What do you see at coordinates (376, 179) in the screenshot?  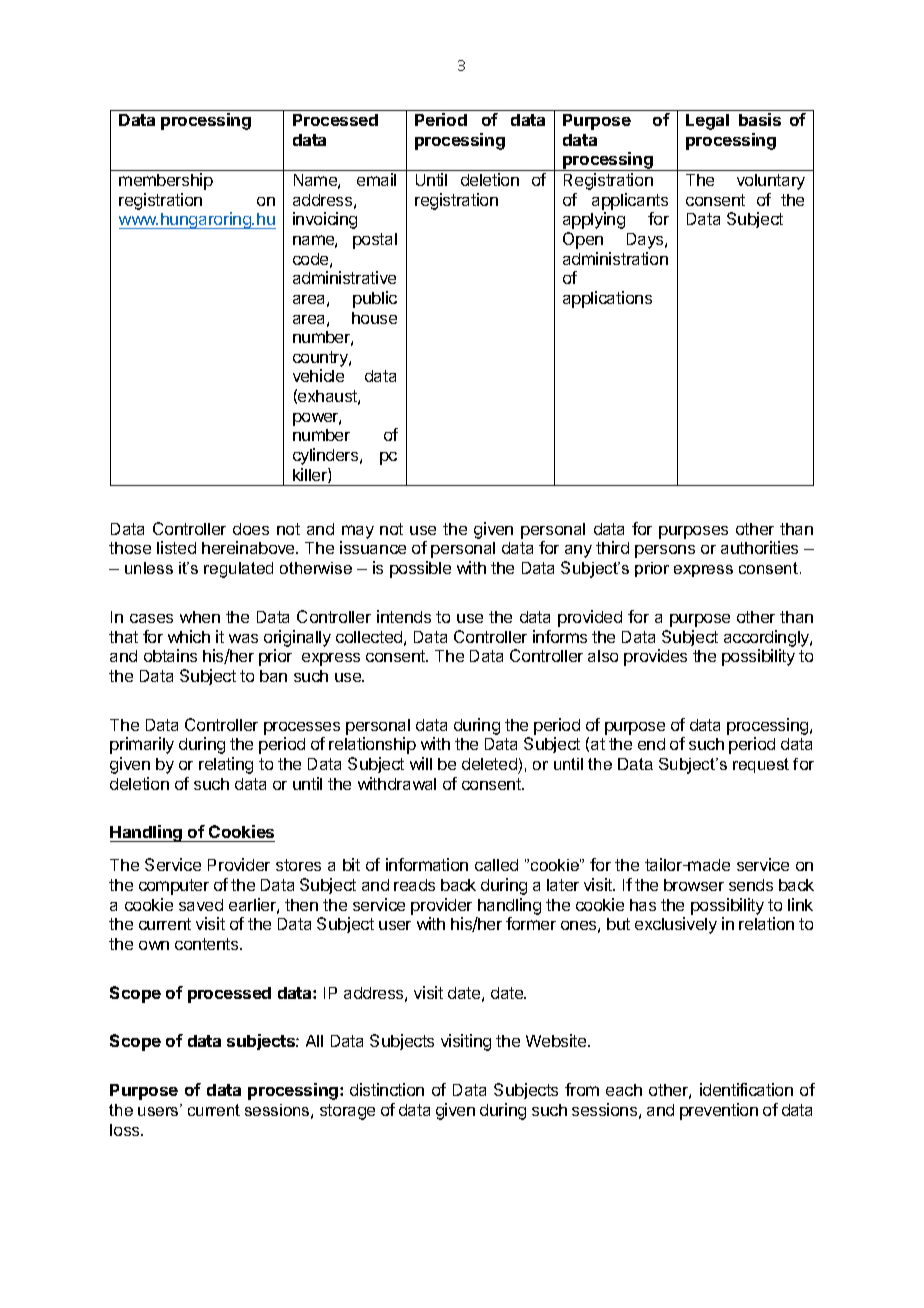 I see `email` at bounding box center [376, 179].
